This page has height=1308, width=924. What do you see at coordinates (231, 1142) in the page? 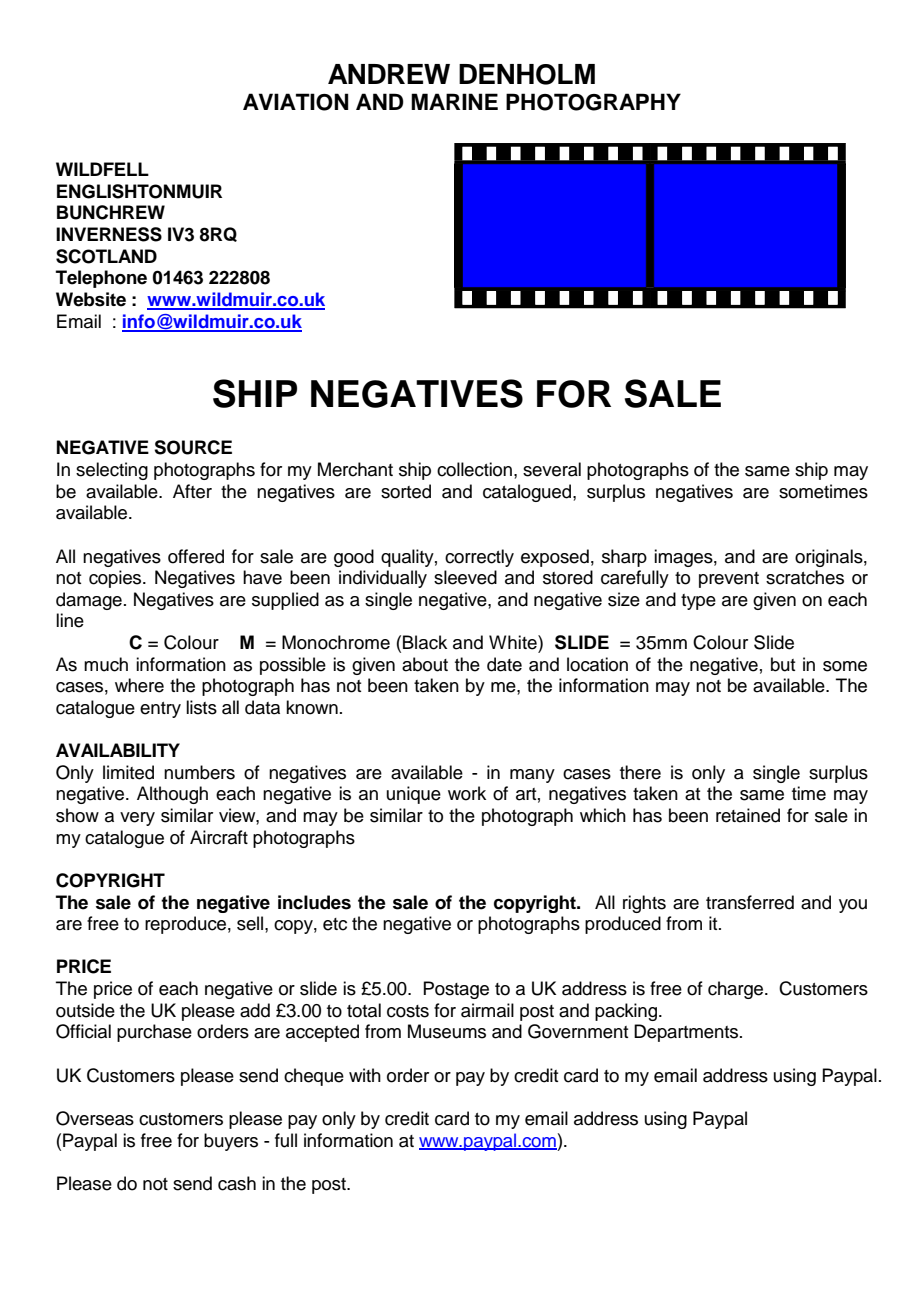
I see `buyers` at bounding box center [231, 1142].
